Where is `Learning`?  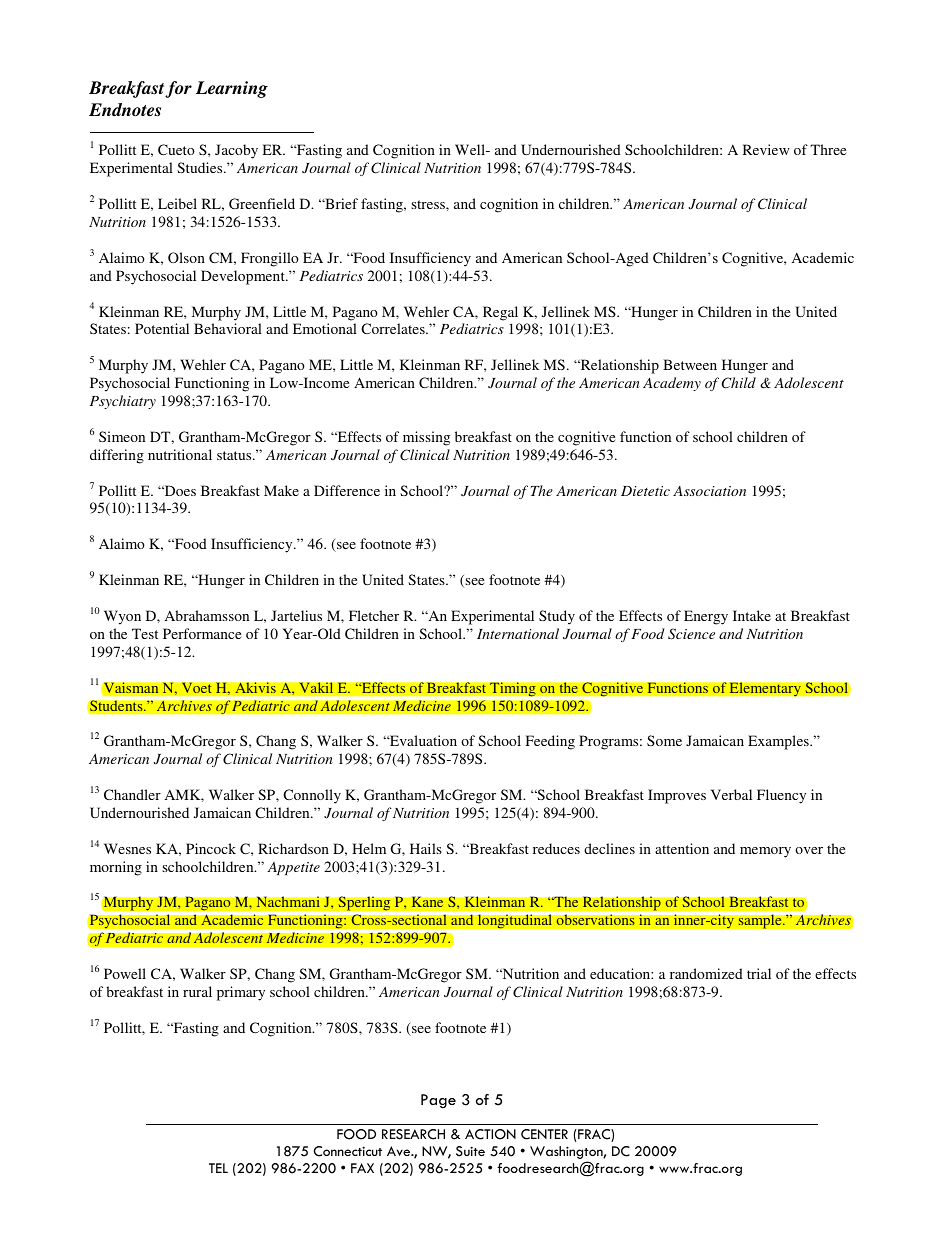 Learning is located at coordinates (232, 89).
